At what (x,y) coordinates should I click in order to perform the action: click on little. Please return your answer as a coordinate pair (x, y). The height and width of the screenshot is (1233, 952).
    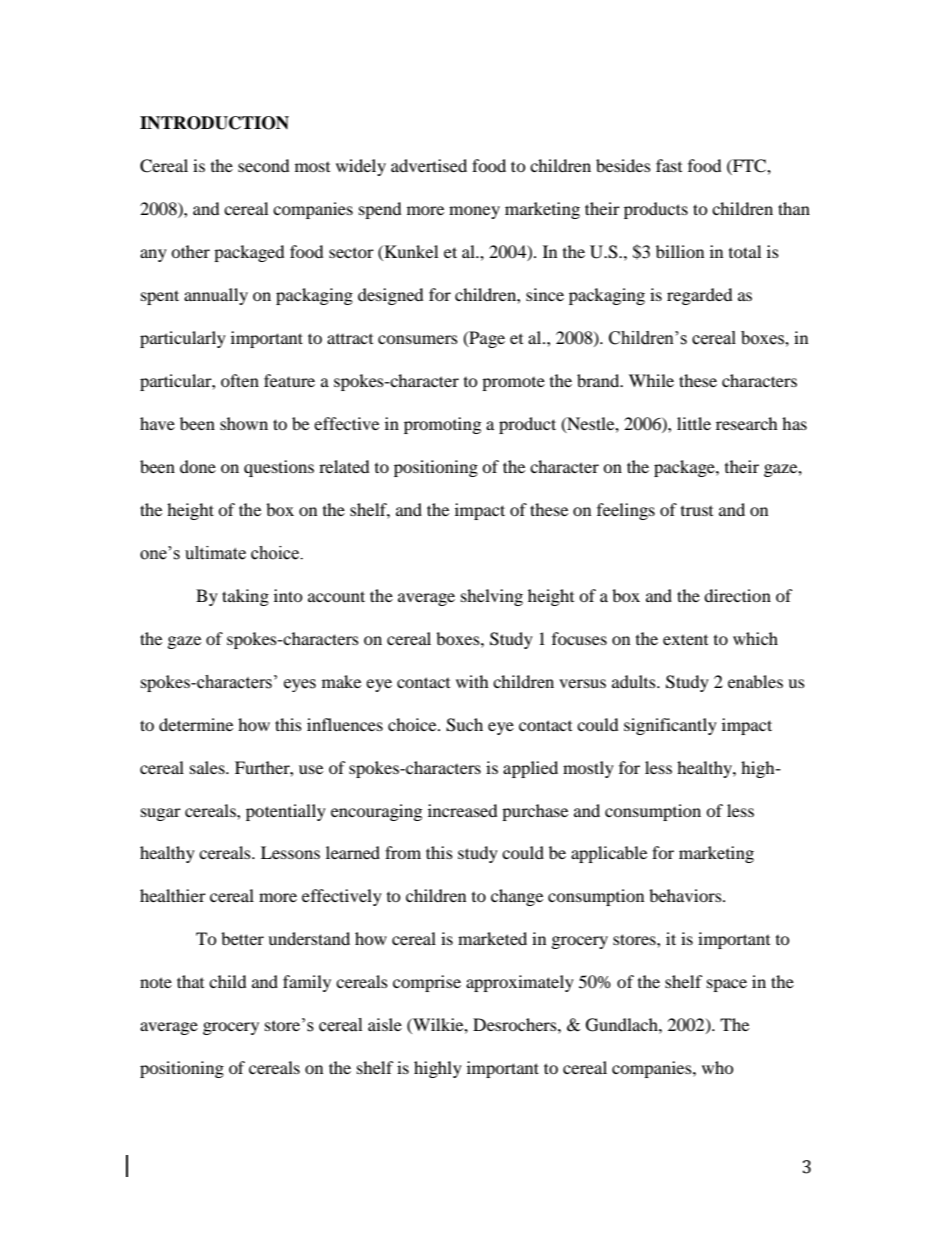
    Looking at the image, I should click on (694, 423).
